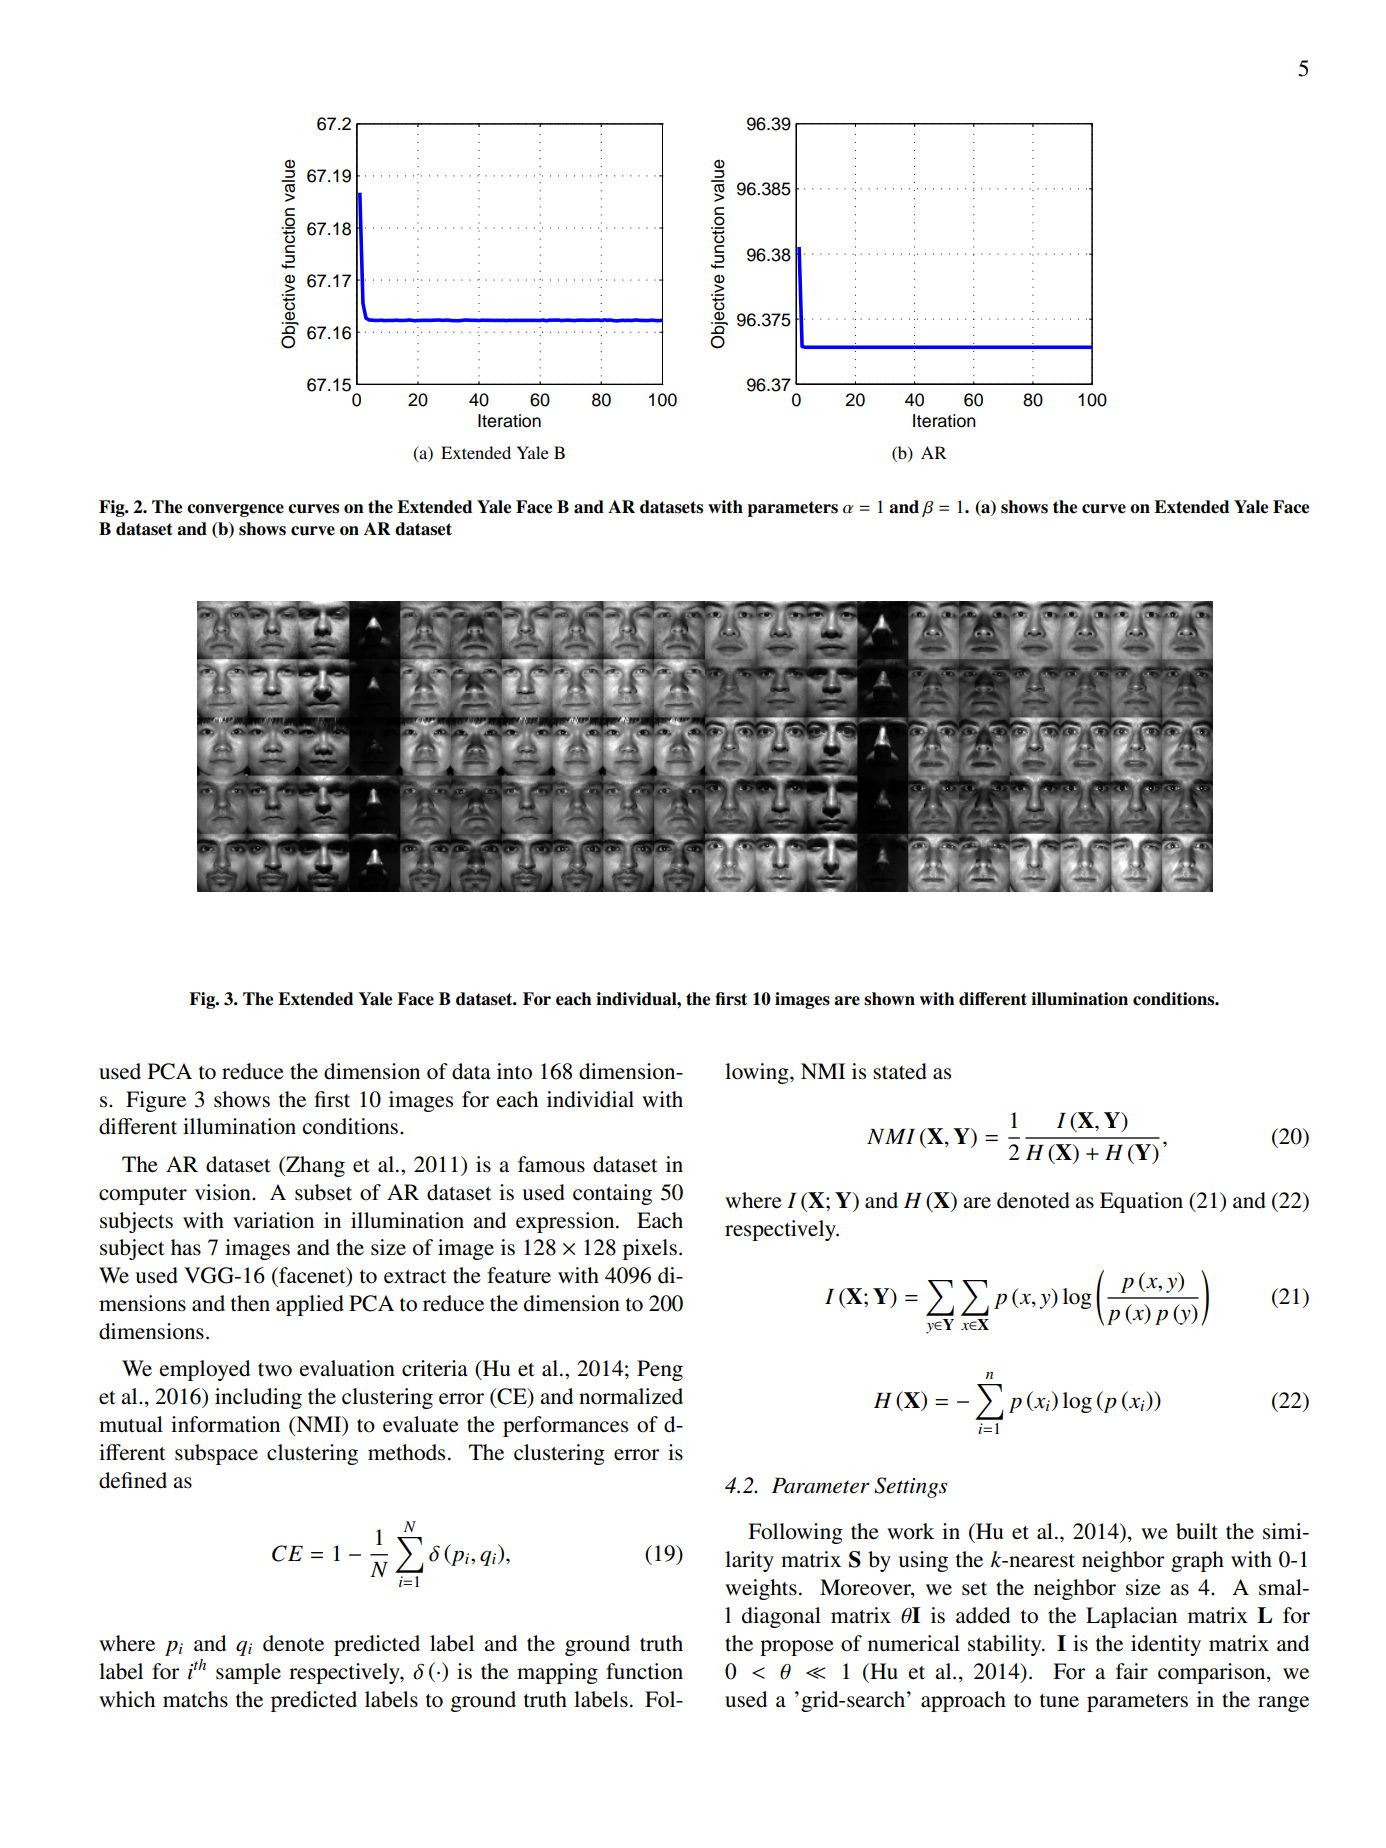 This screenshot has height=1848, width=1386. I want to click on stated, so click(900, 1071).
